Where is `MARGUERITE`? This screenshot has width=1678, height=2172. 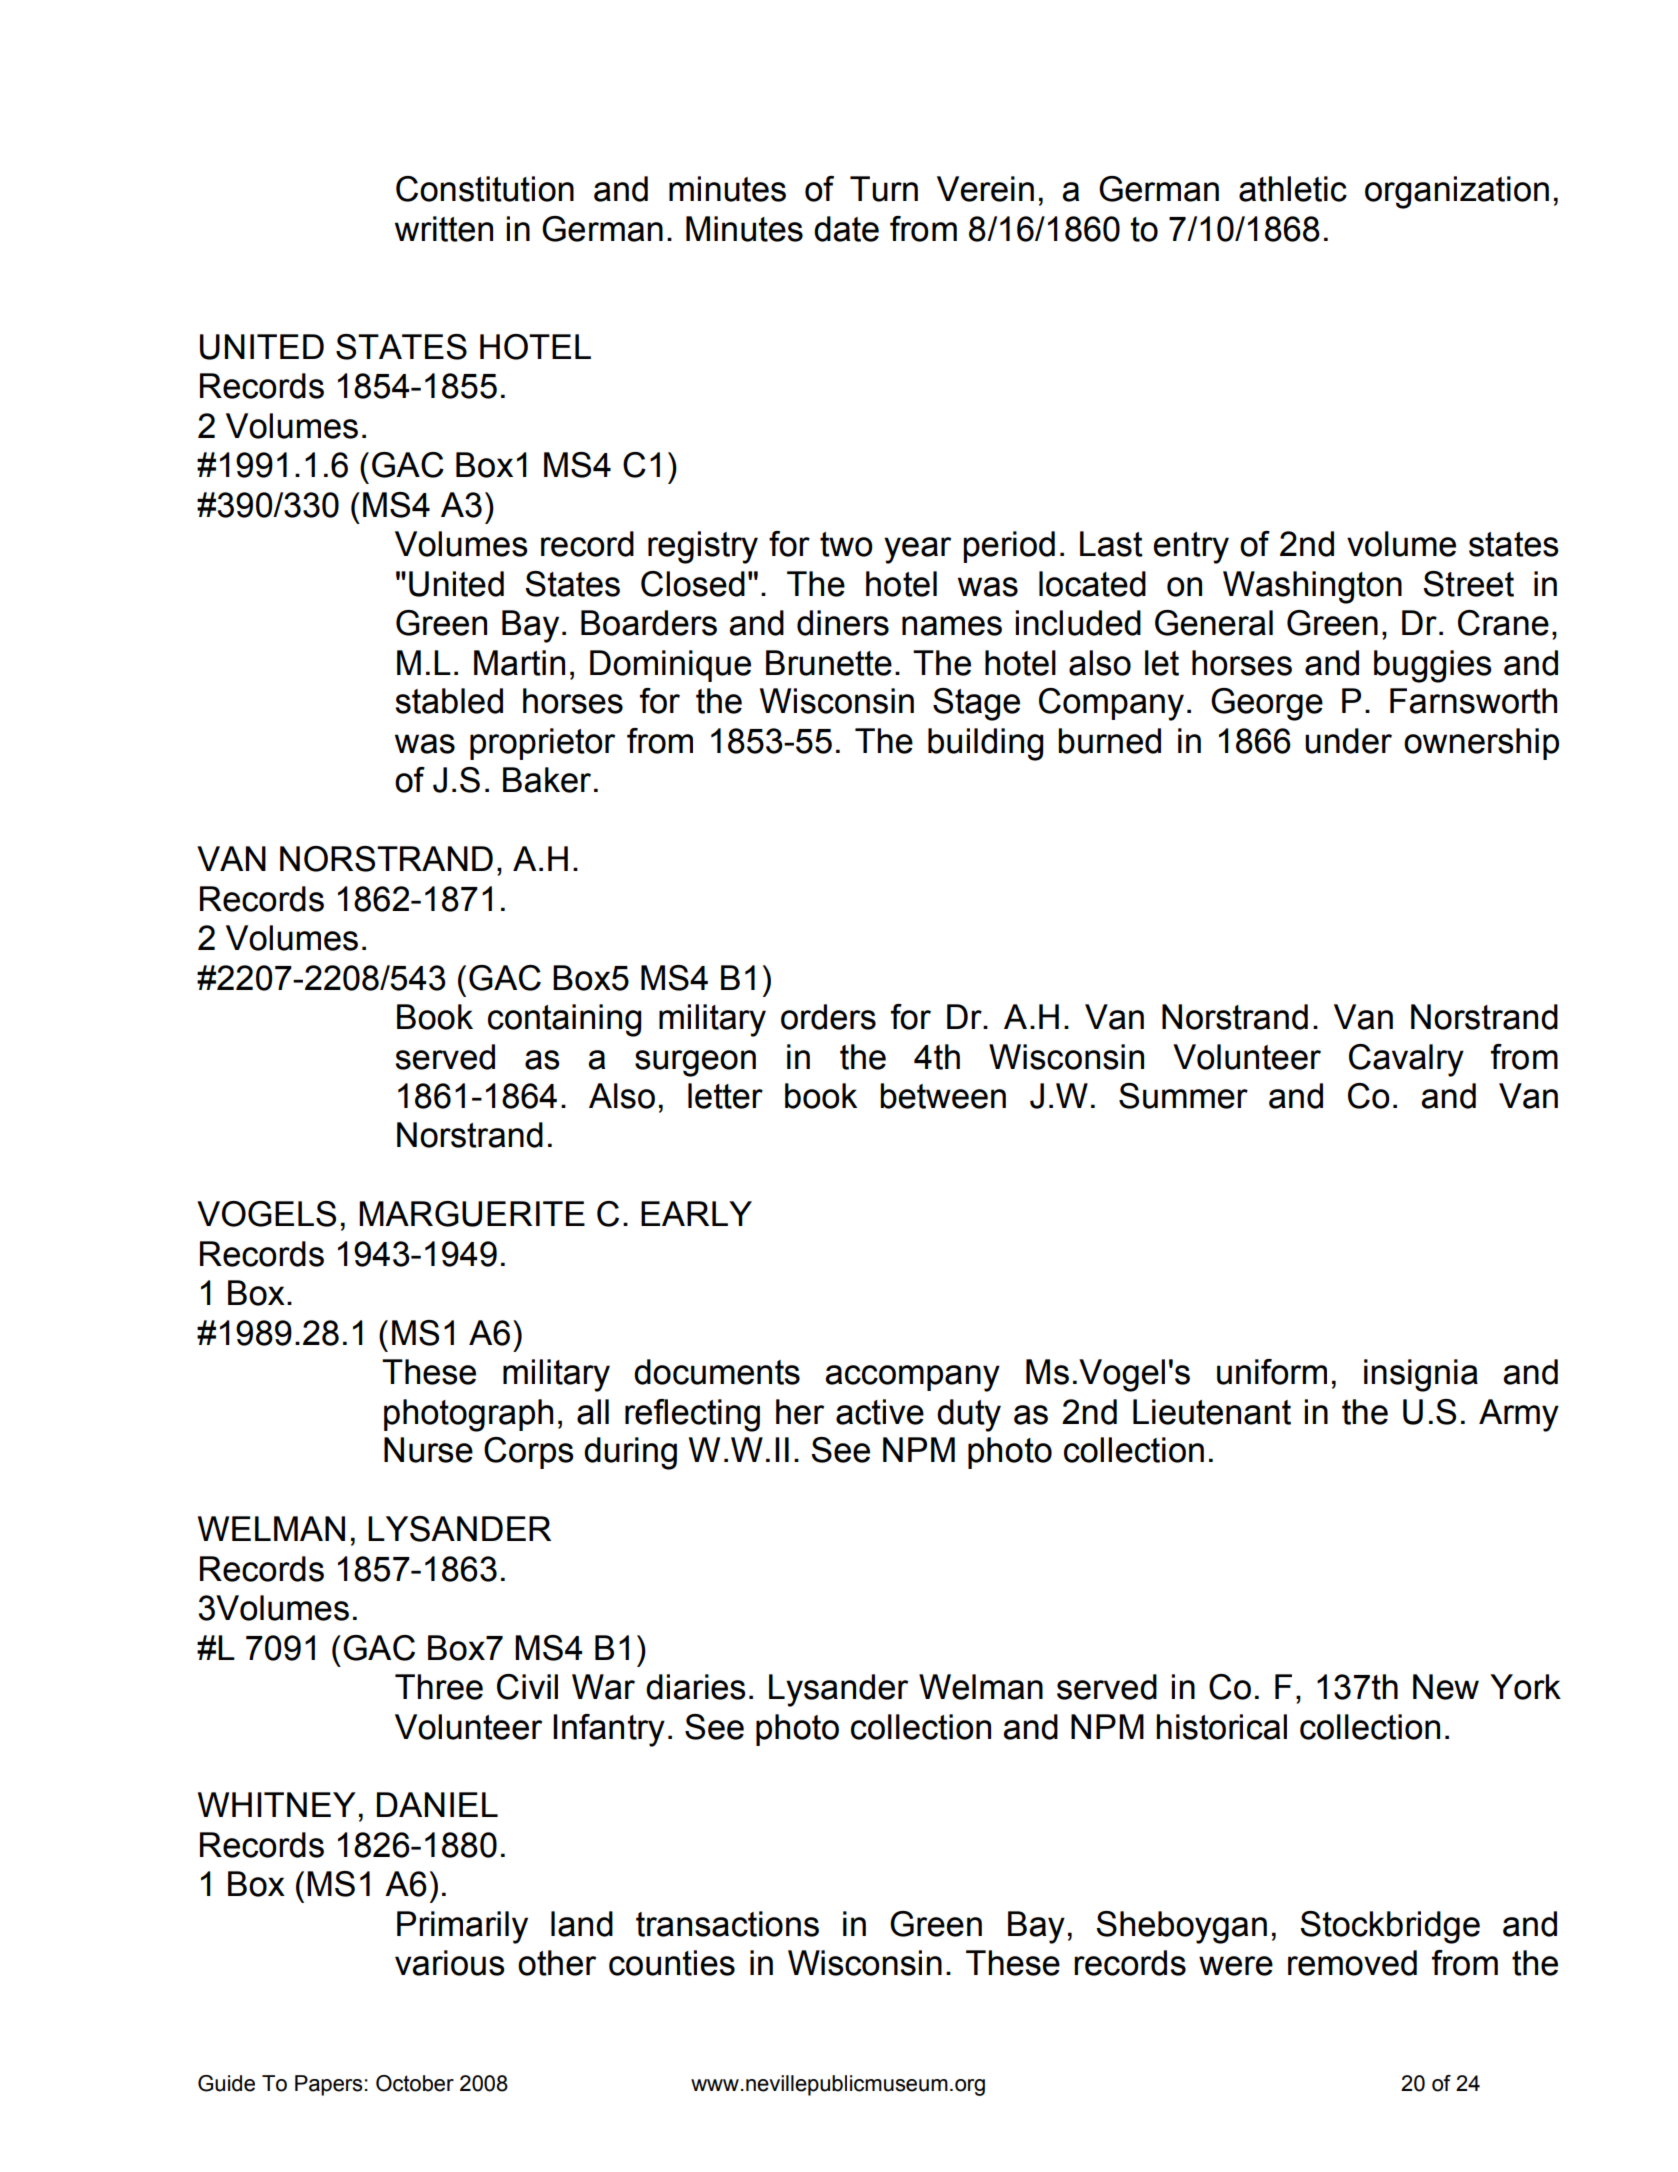 MARGUERITE is located at coordinates (472, 1214).
